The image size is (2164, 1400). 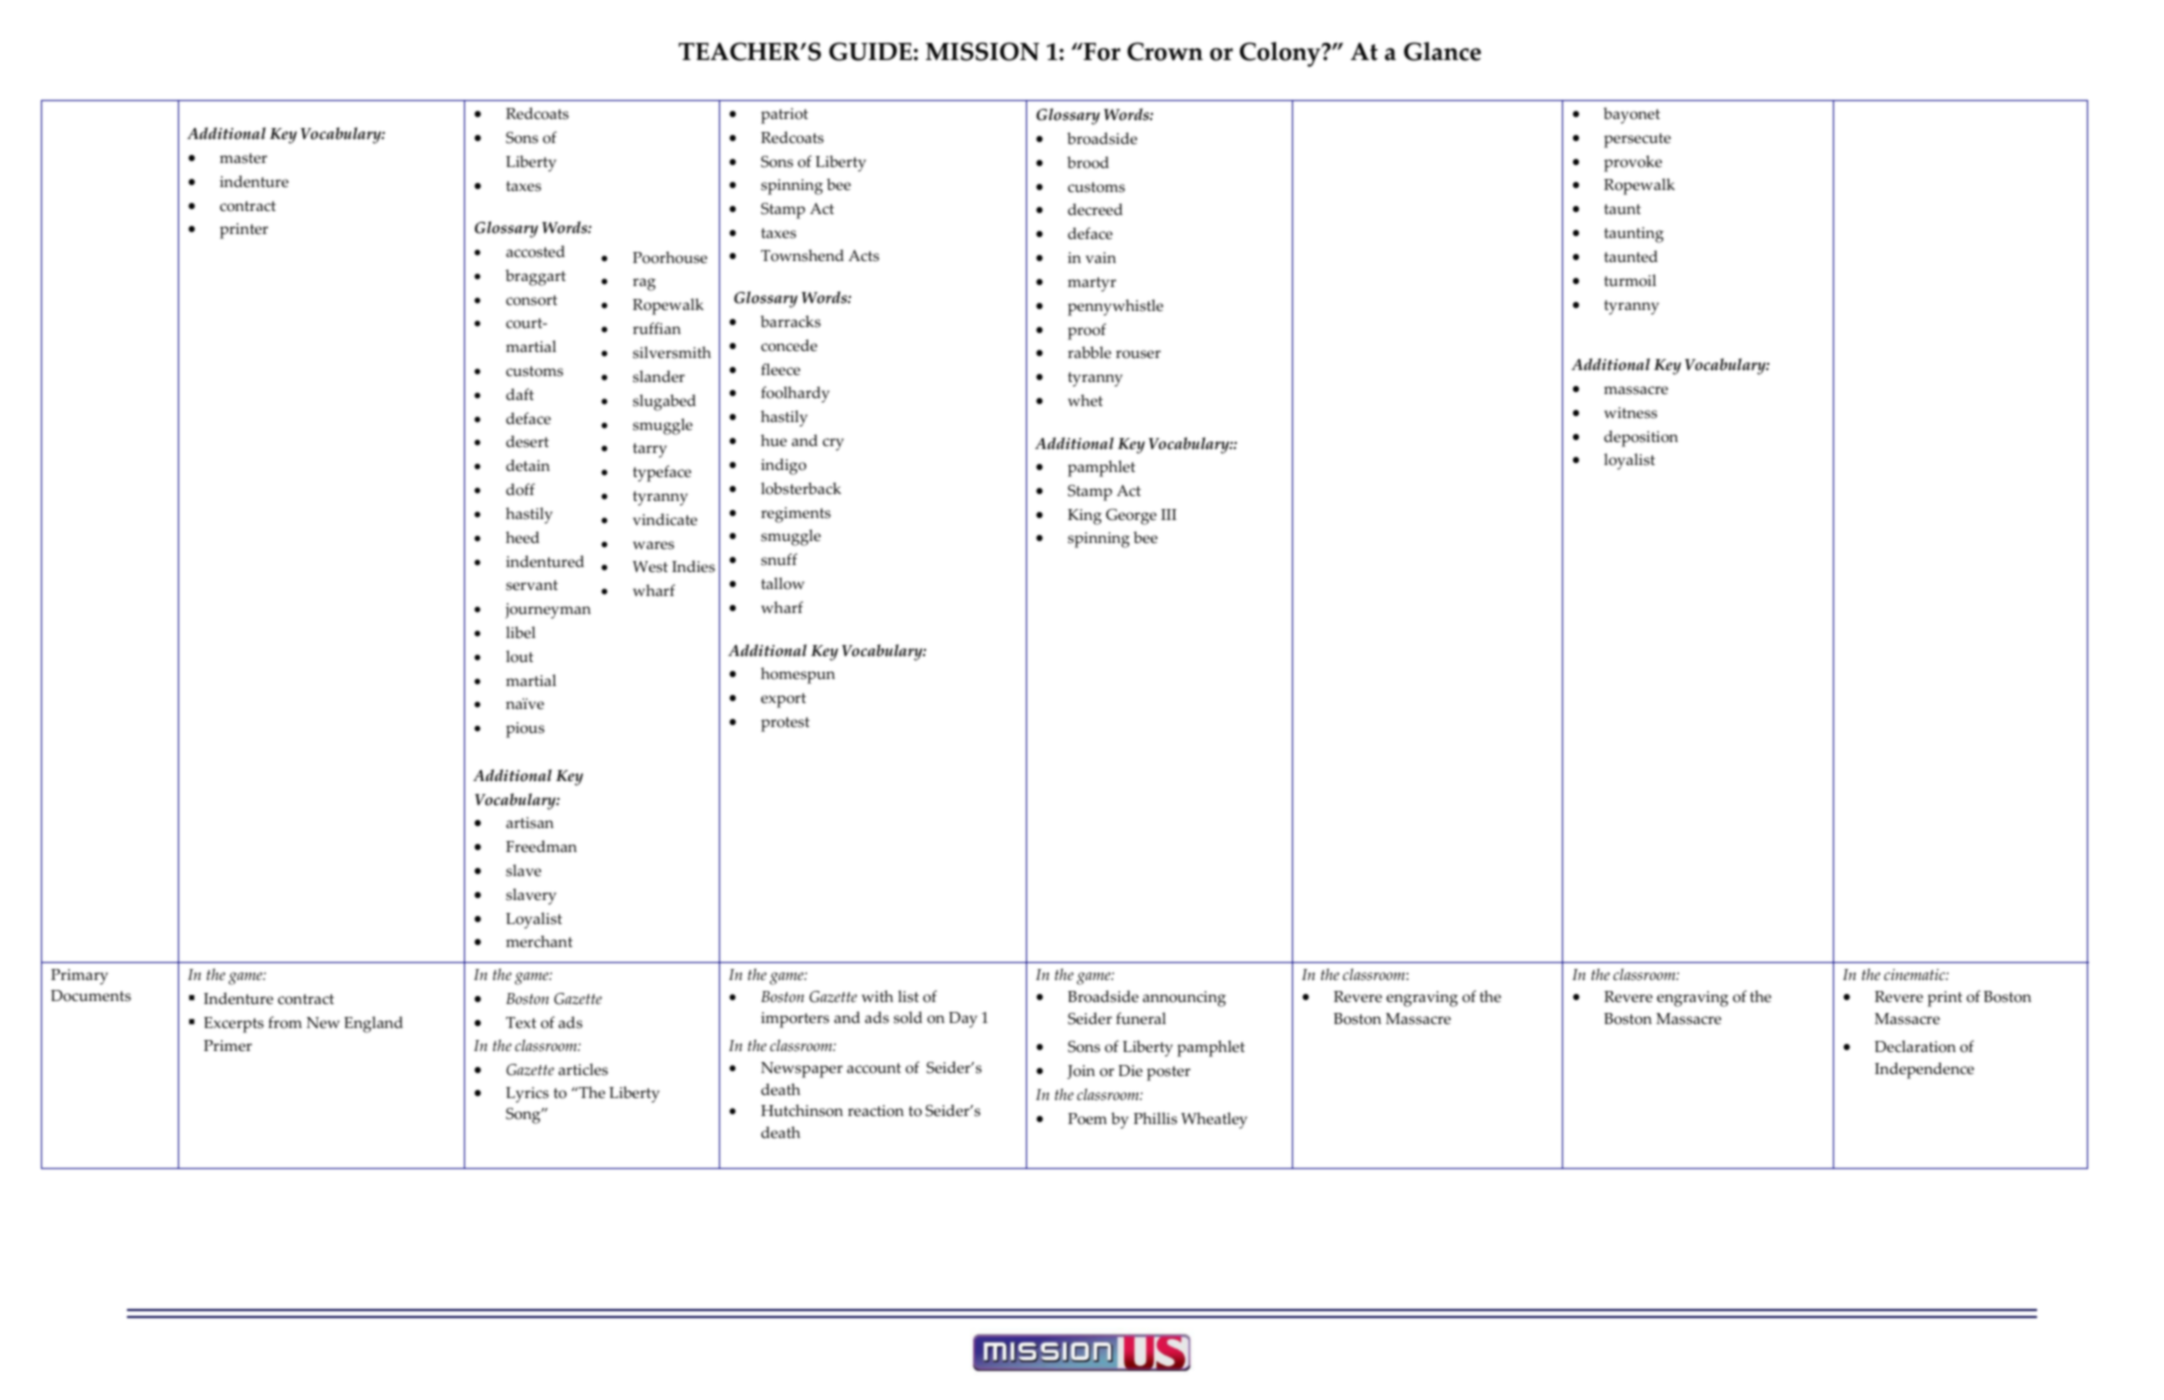 I want to click on bayonet, so click(x=1631, y=115).
